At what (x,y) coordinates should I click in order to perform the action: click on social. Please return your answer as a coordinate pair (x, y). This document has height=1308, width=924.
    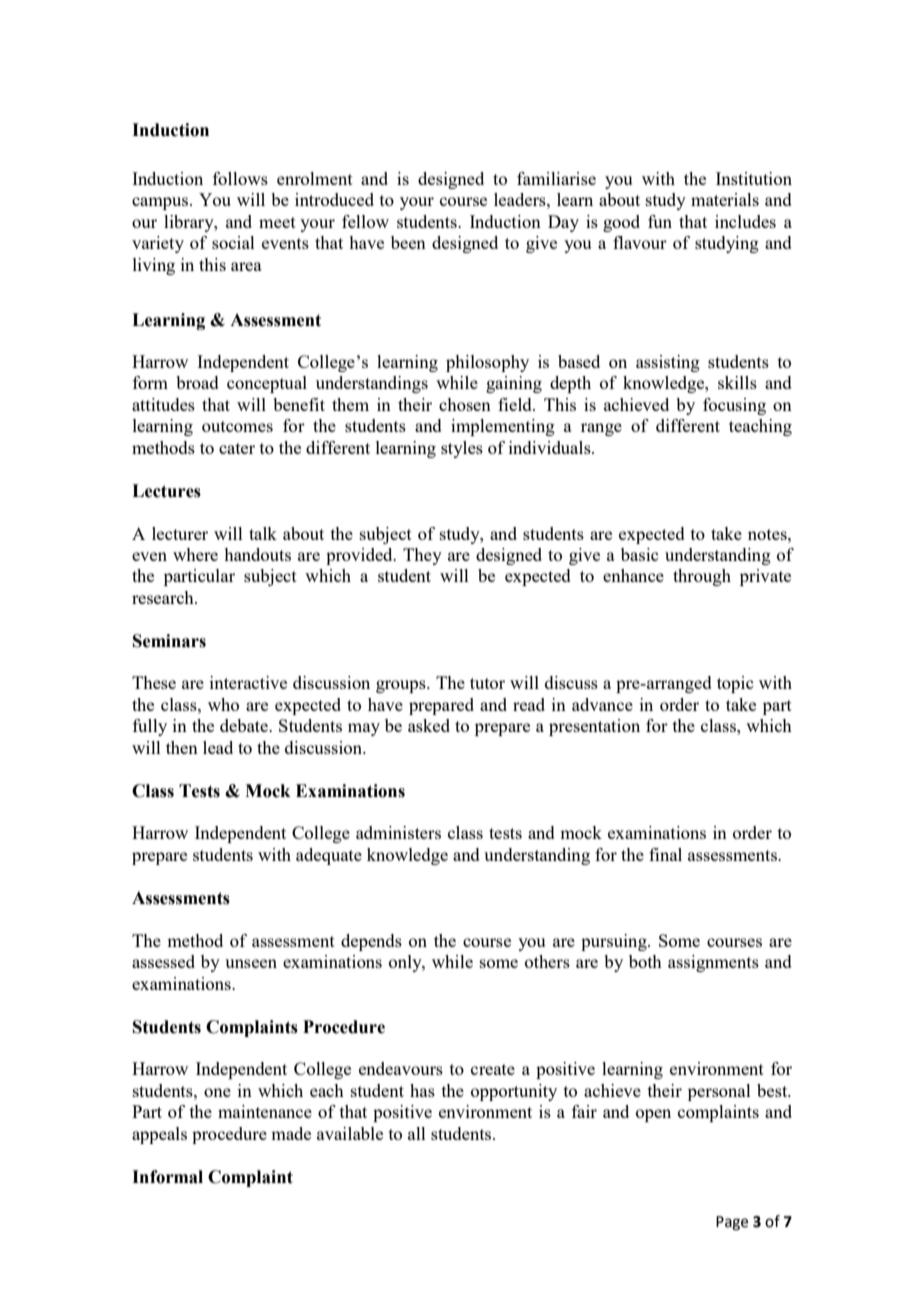
    Looking at the image, I should click on (233, 242).
